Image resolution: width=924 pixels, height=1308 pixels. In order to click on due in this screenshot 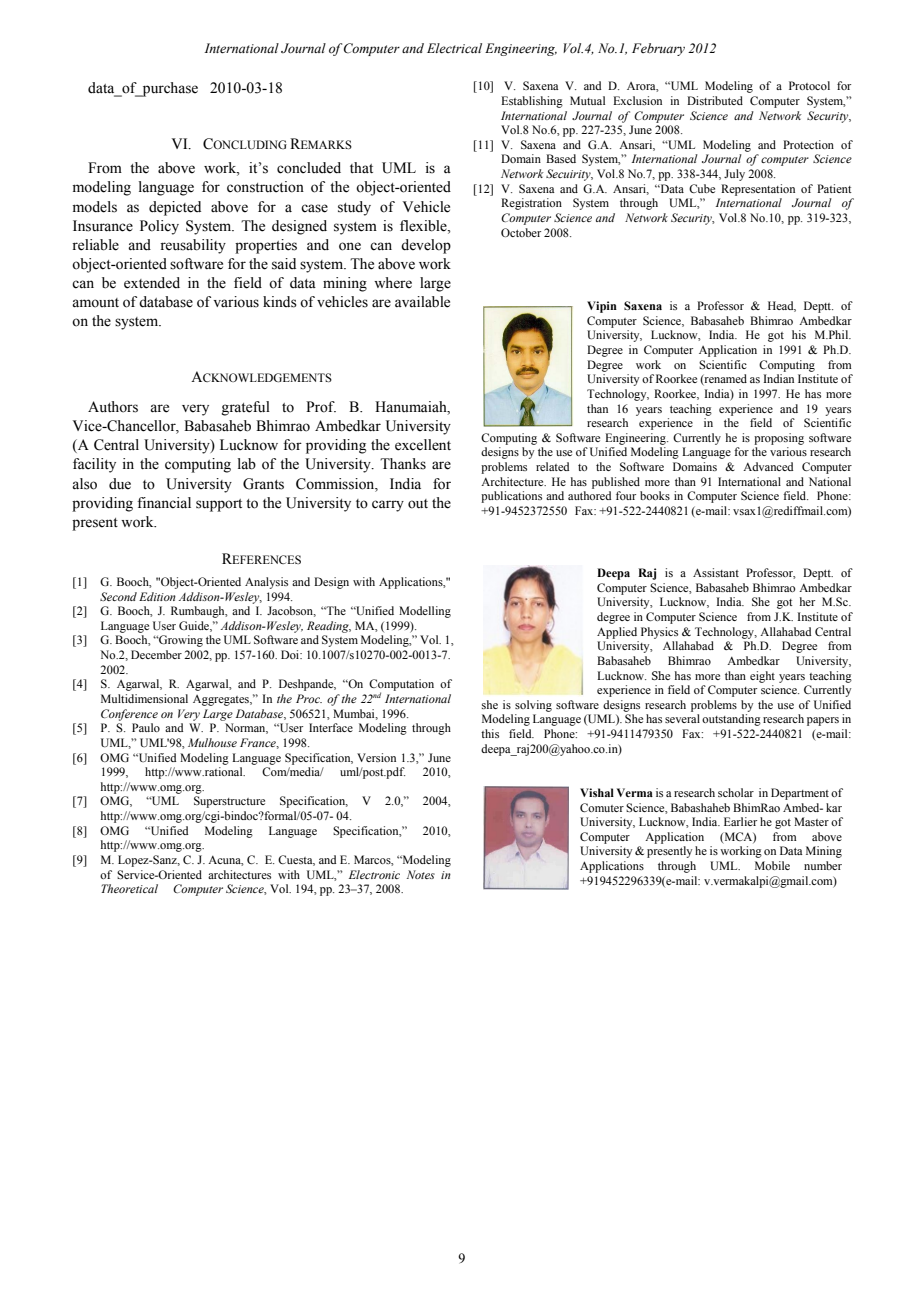, I will do `click(120, 484)`.
